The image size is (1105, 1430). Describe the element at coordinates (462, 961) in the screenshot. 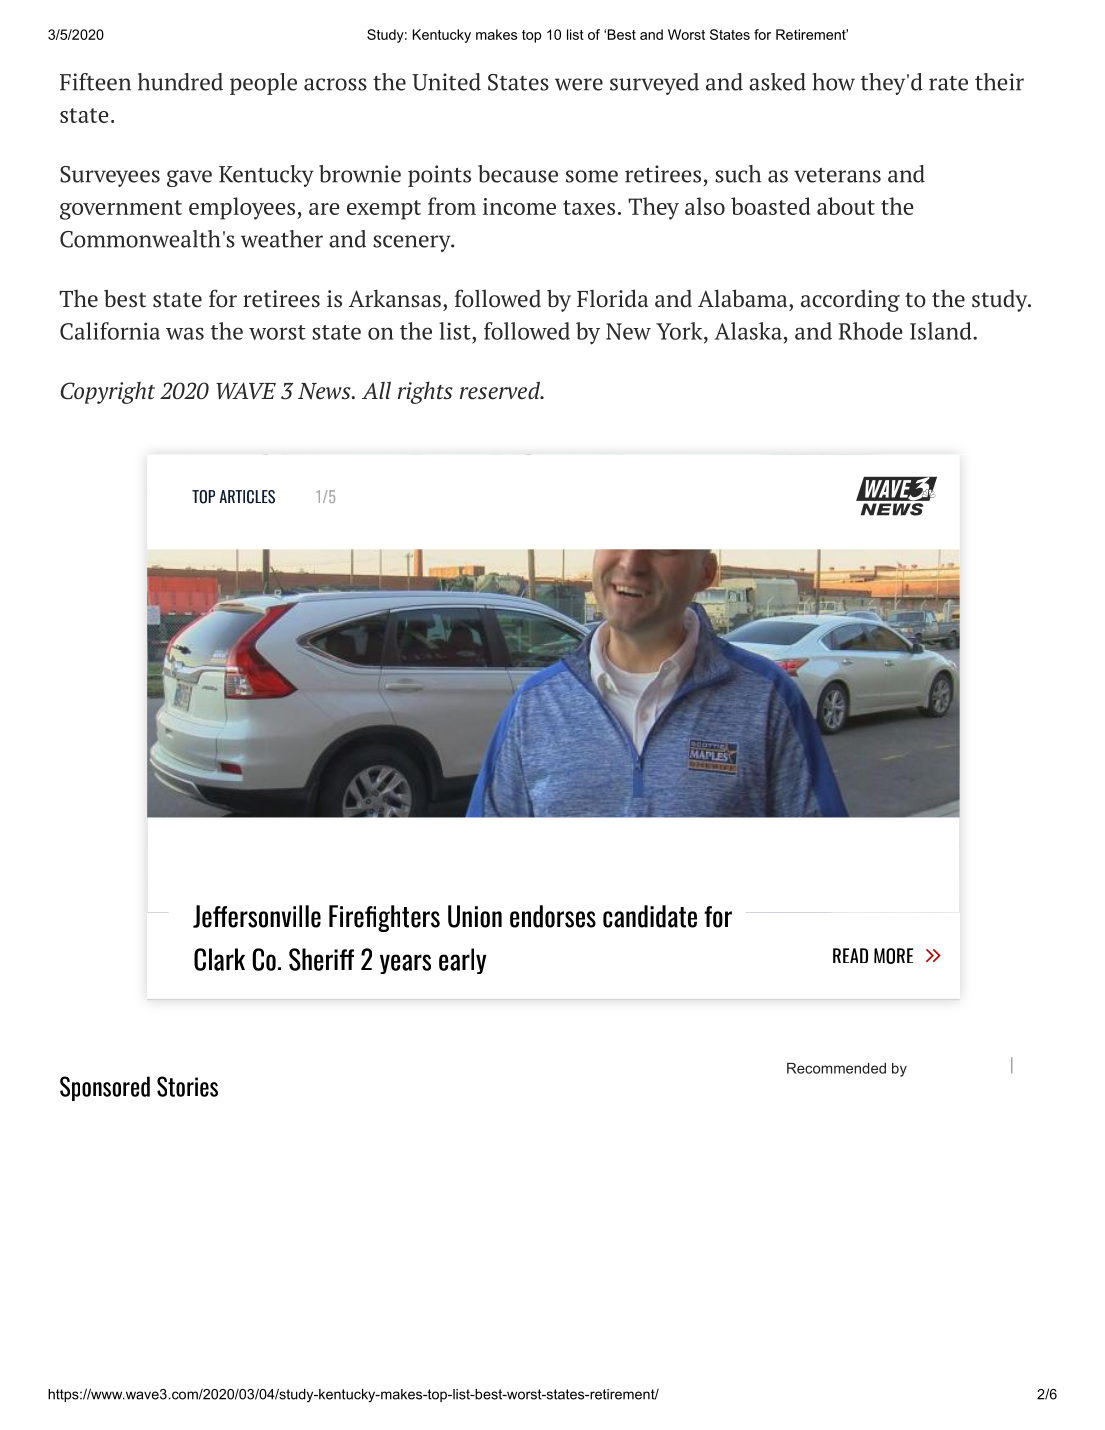

I see `early` at that location.
